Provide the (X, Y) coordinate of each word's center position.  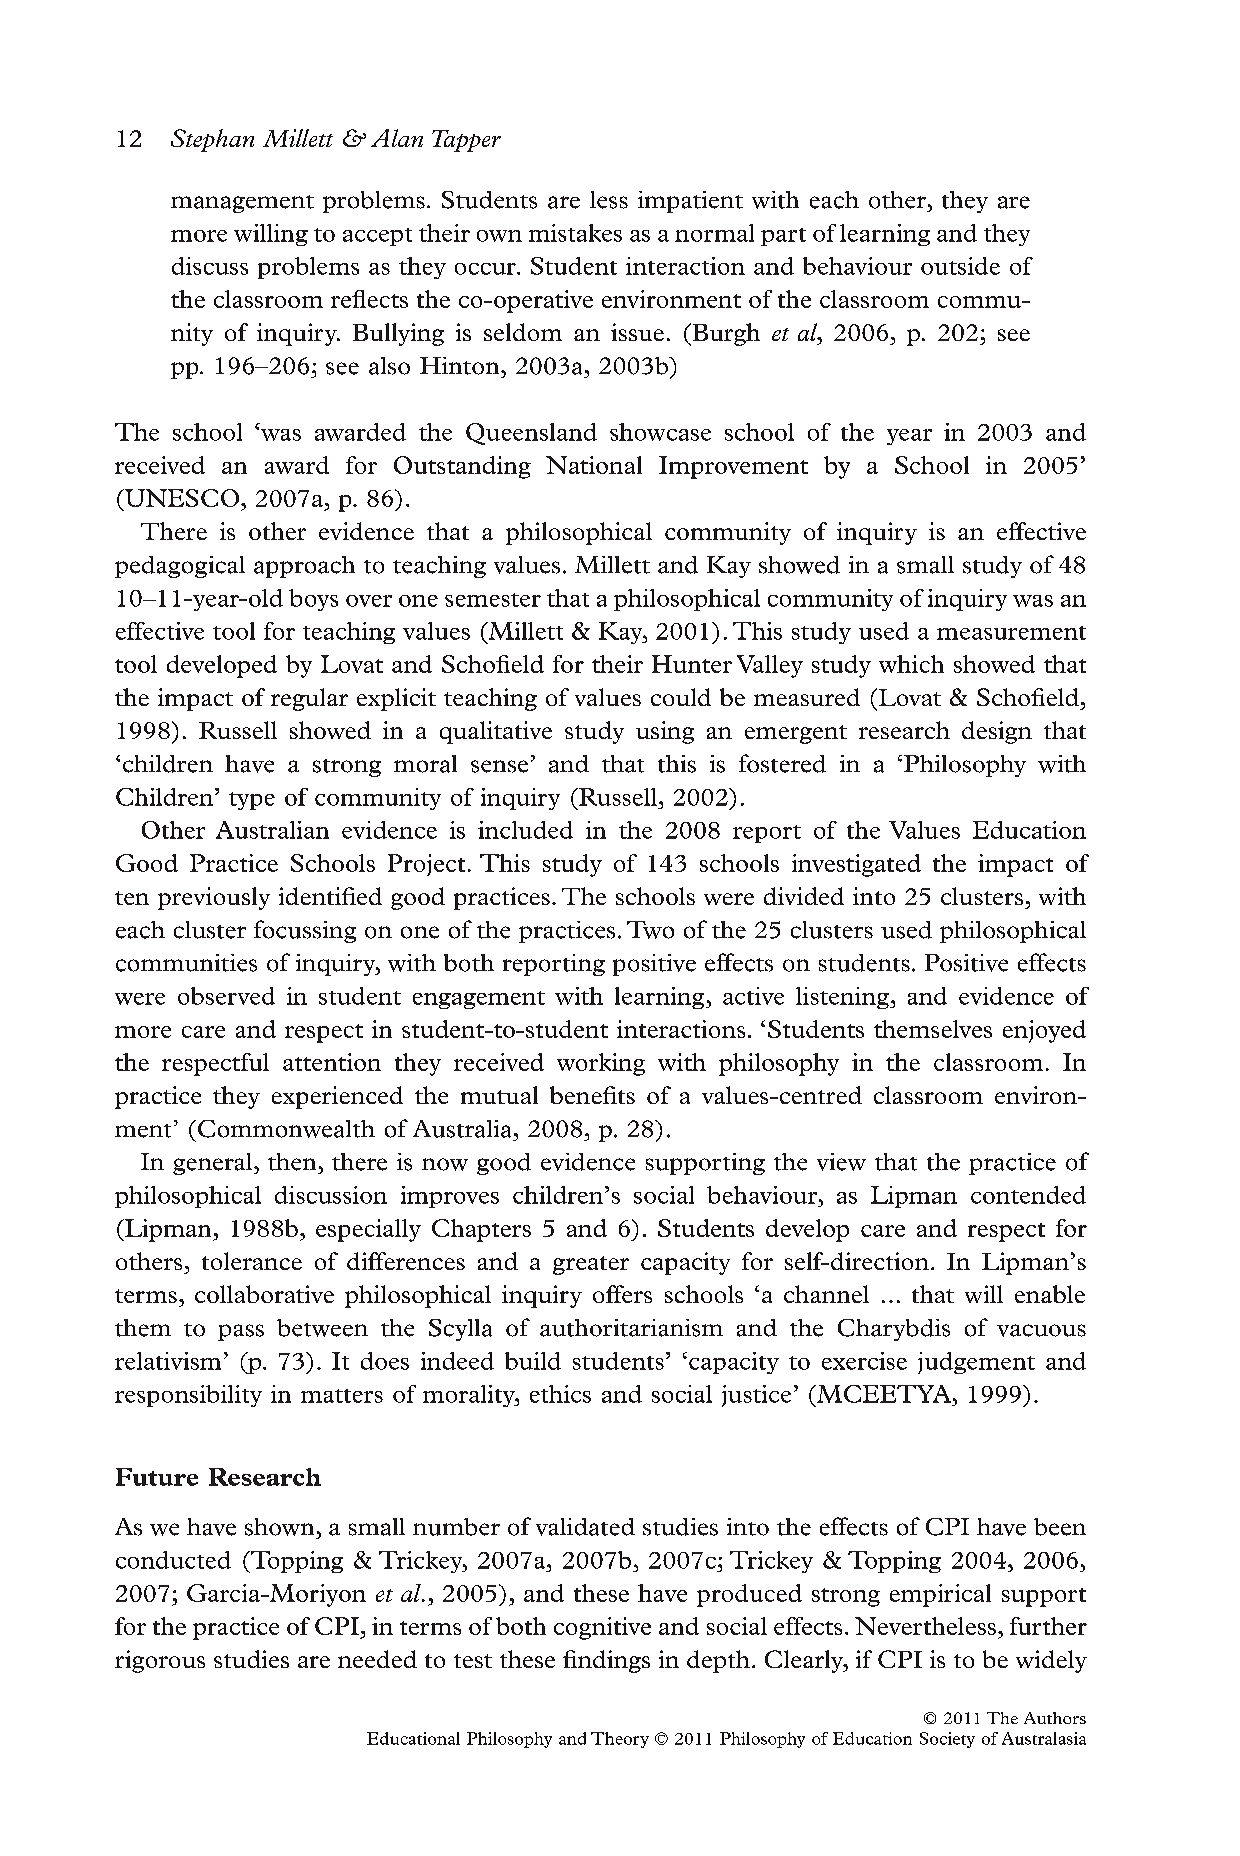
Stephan (212, 140)
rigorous (160, 1661)
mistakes (575, 233)
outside (960, 266)
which (911, 664)
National (594, 465)
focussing (305, 931)
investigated (856, 865)
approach (304, 567)
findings (606, 1661)
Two (650, 930)
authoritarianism (631, 1328)
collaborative (264, 1294)
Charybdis (894, 1330)
